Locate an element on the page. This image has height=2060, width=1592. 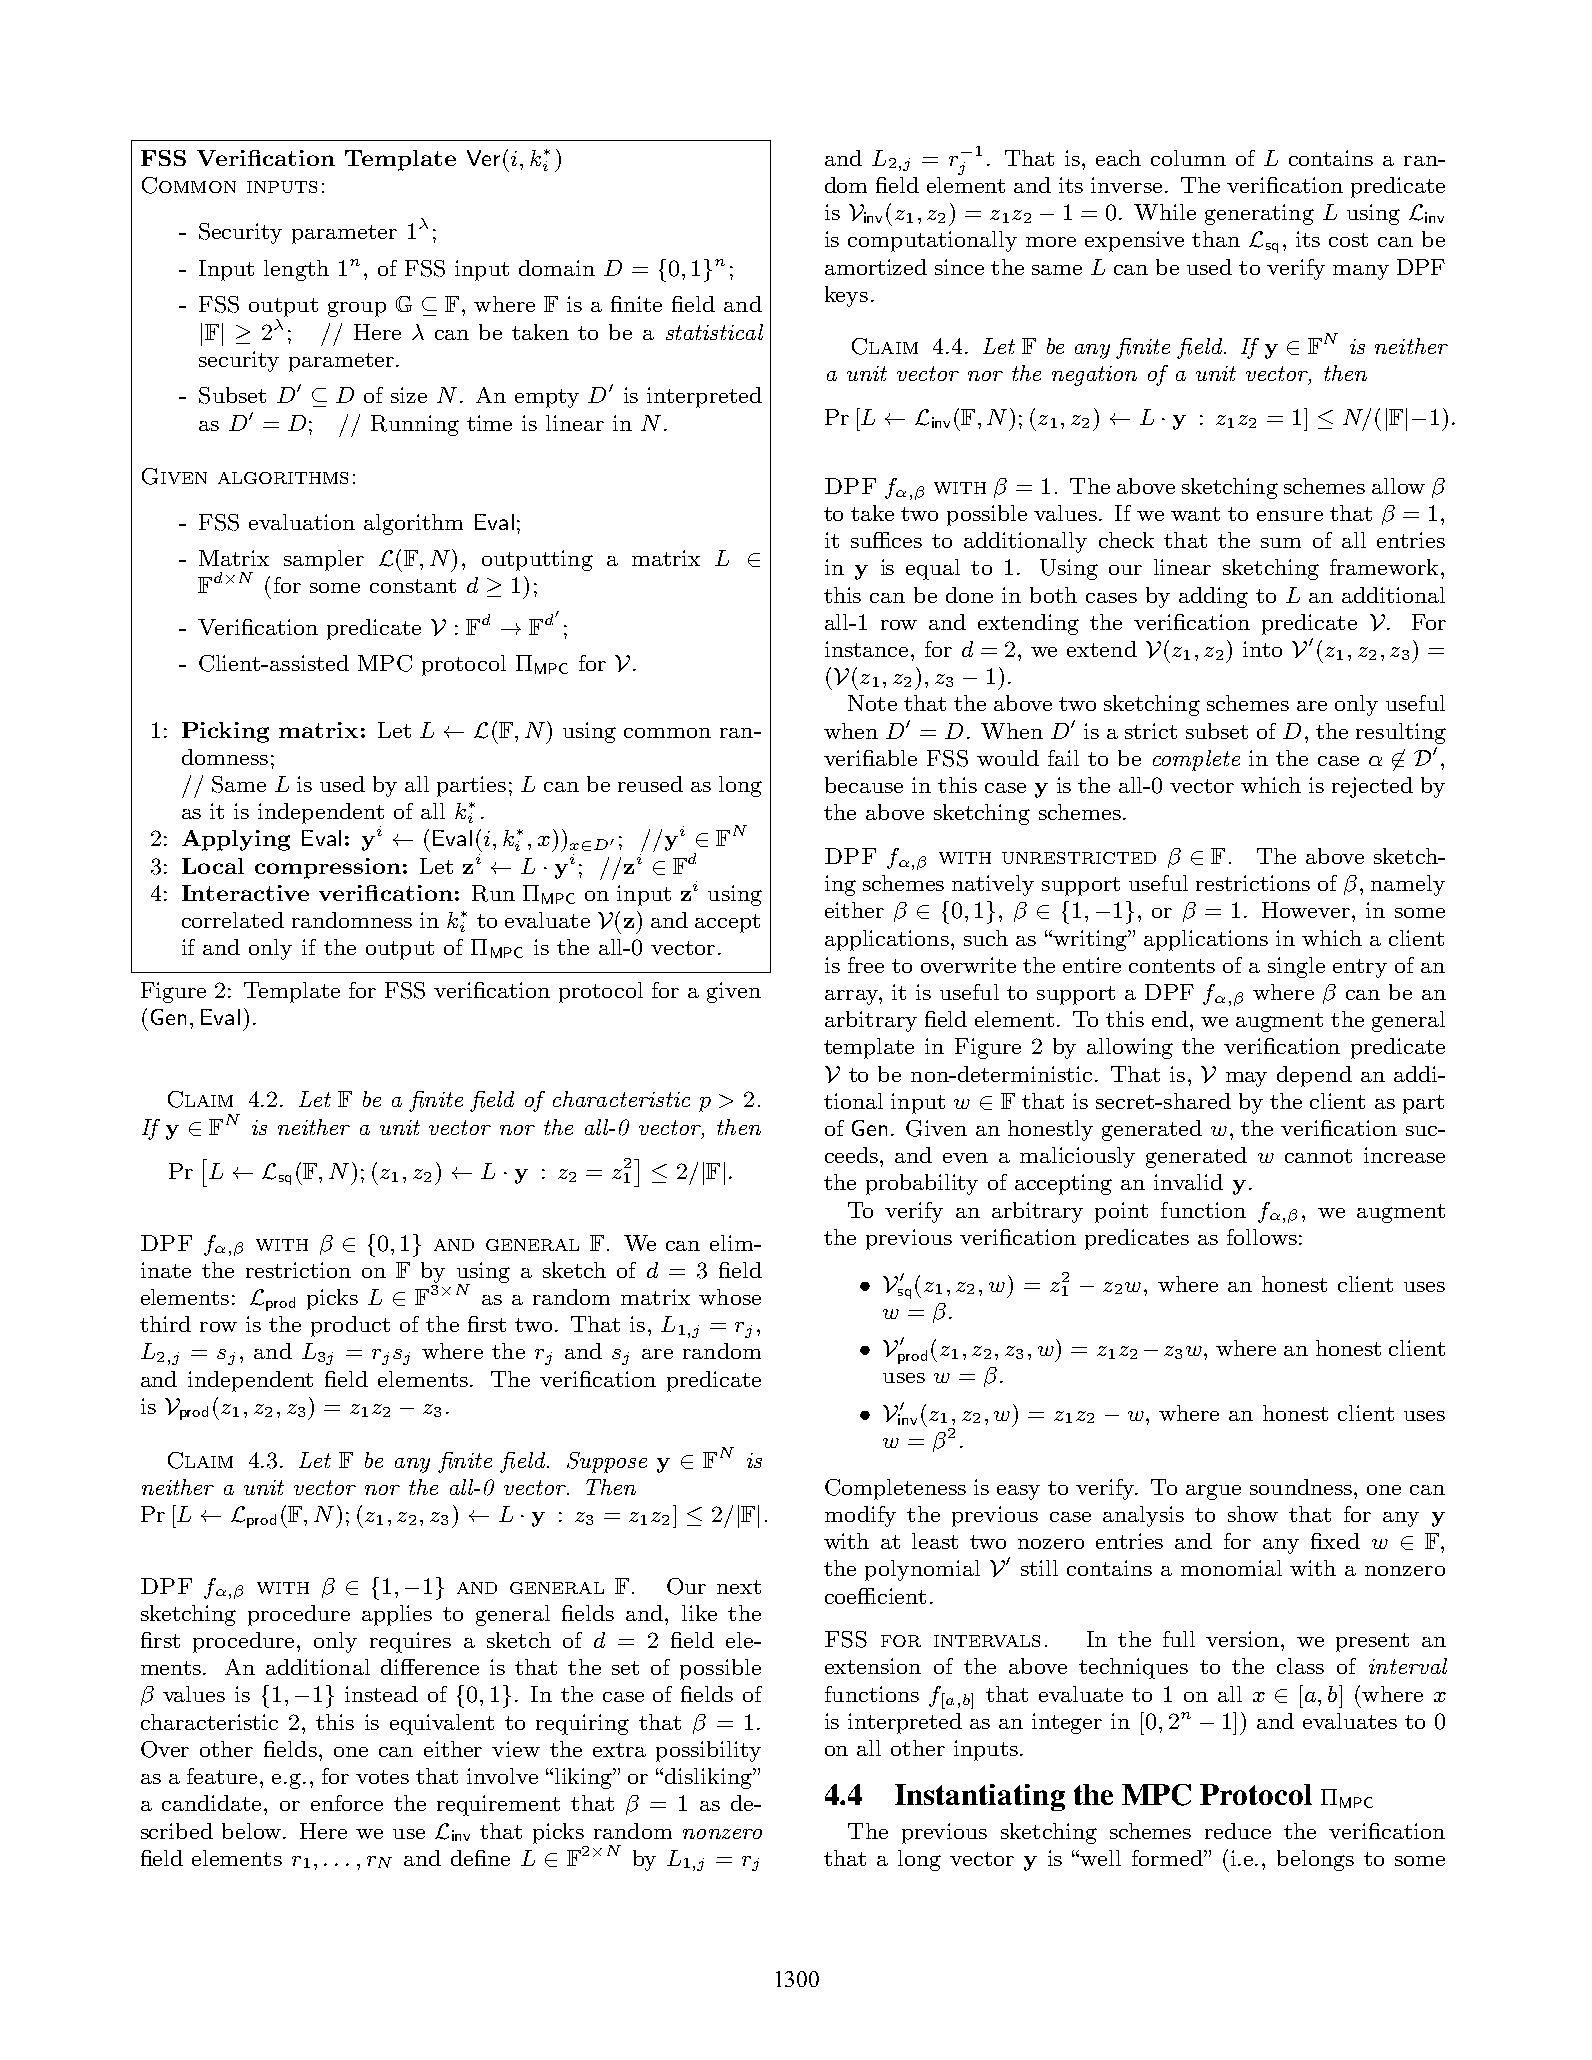
generating is located at coordinates (1259, 214).
